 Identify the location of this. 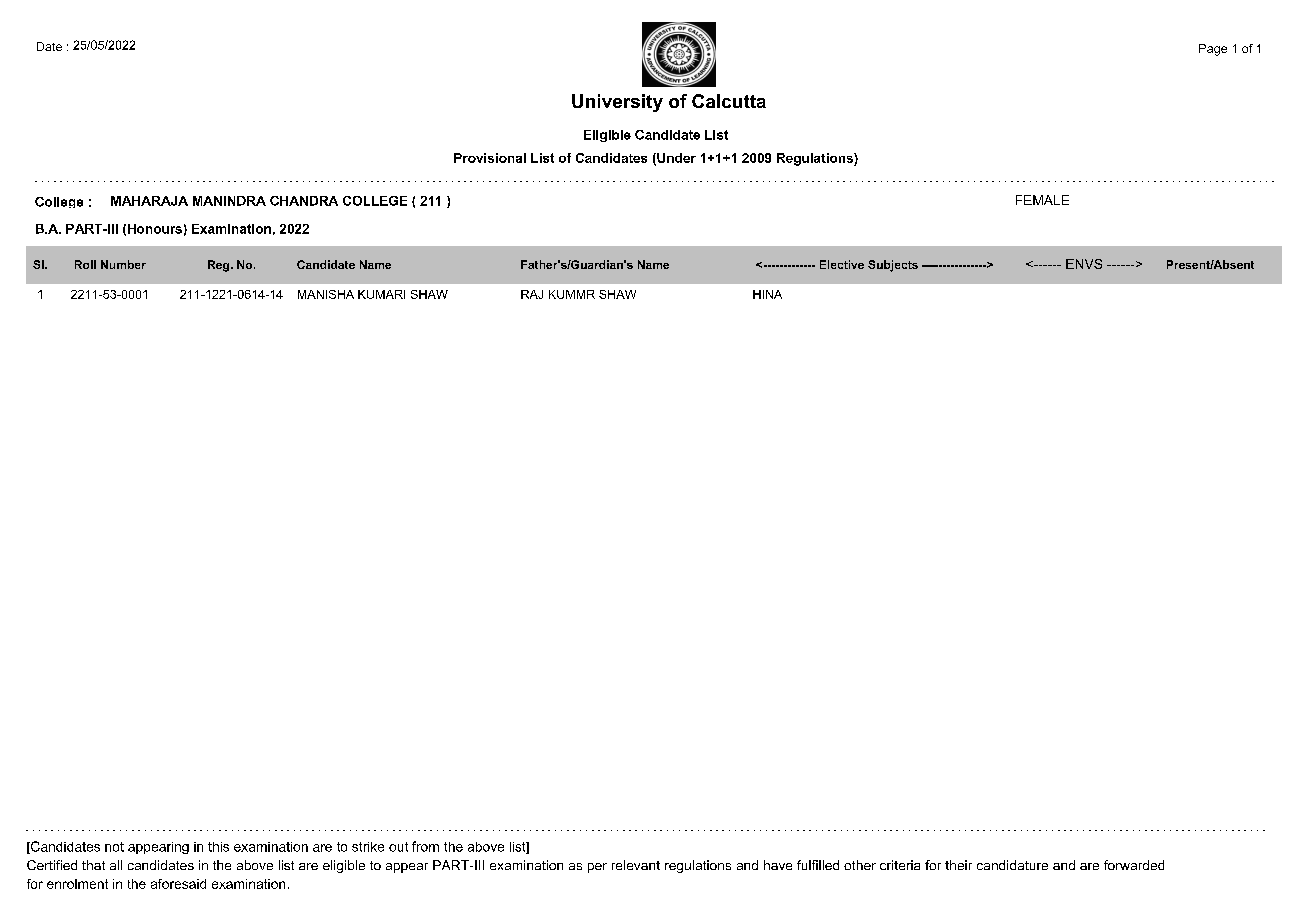
(218, 847).
